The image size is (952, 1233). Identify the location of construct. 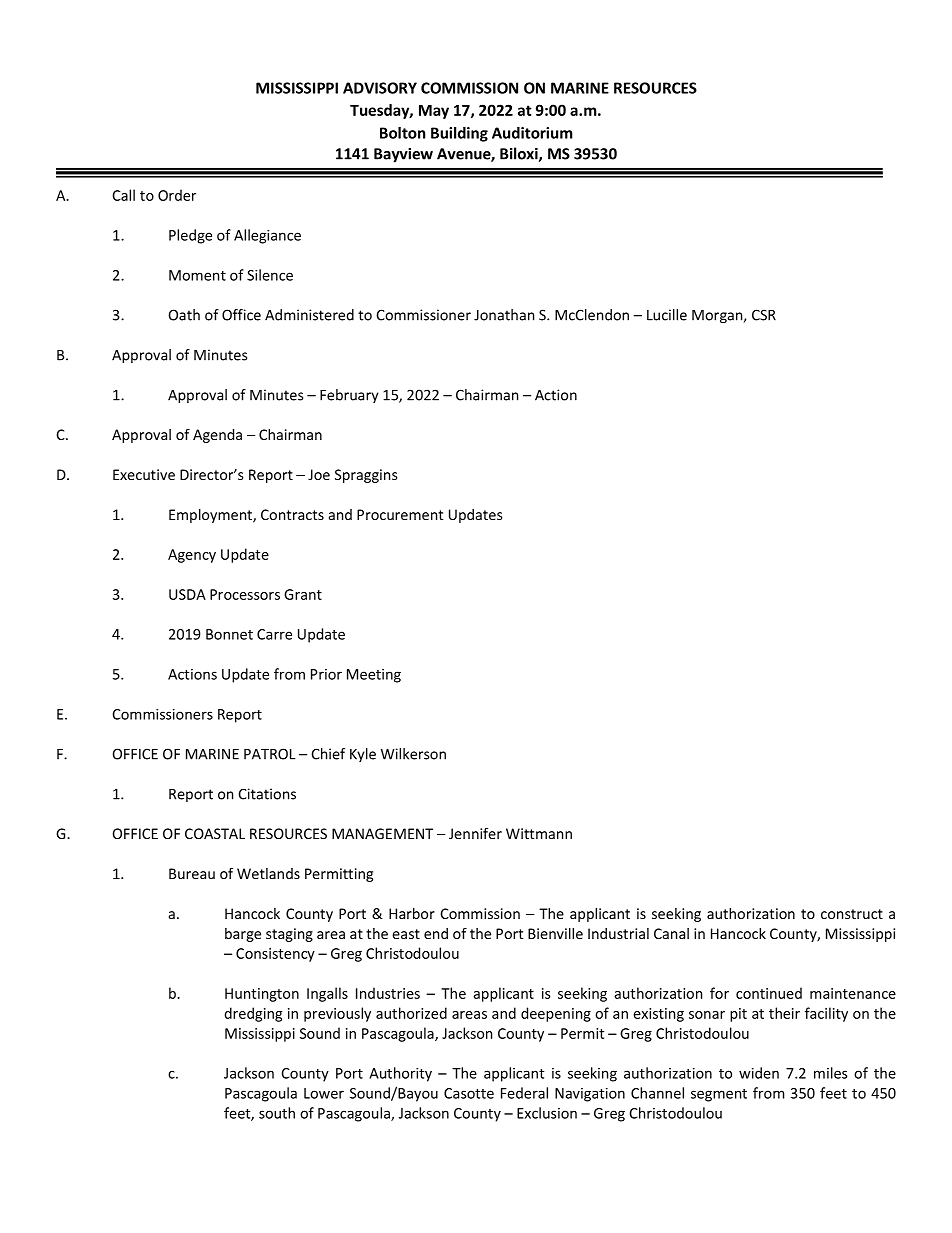
(852, 914).
